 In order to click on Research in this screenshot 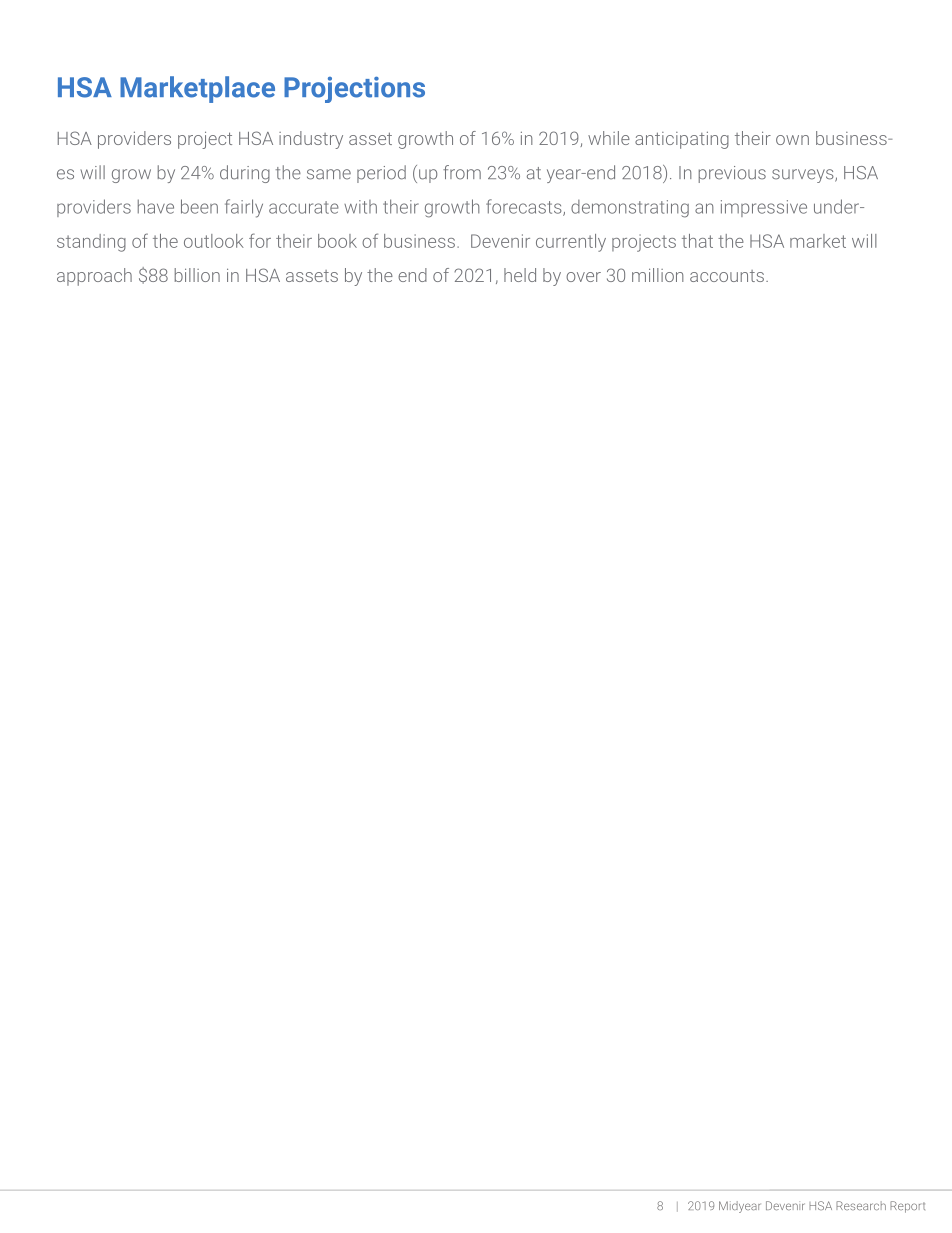, I will do `click(861, 1205)`.
